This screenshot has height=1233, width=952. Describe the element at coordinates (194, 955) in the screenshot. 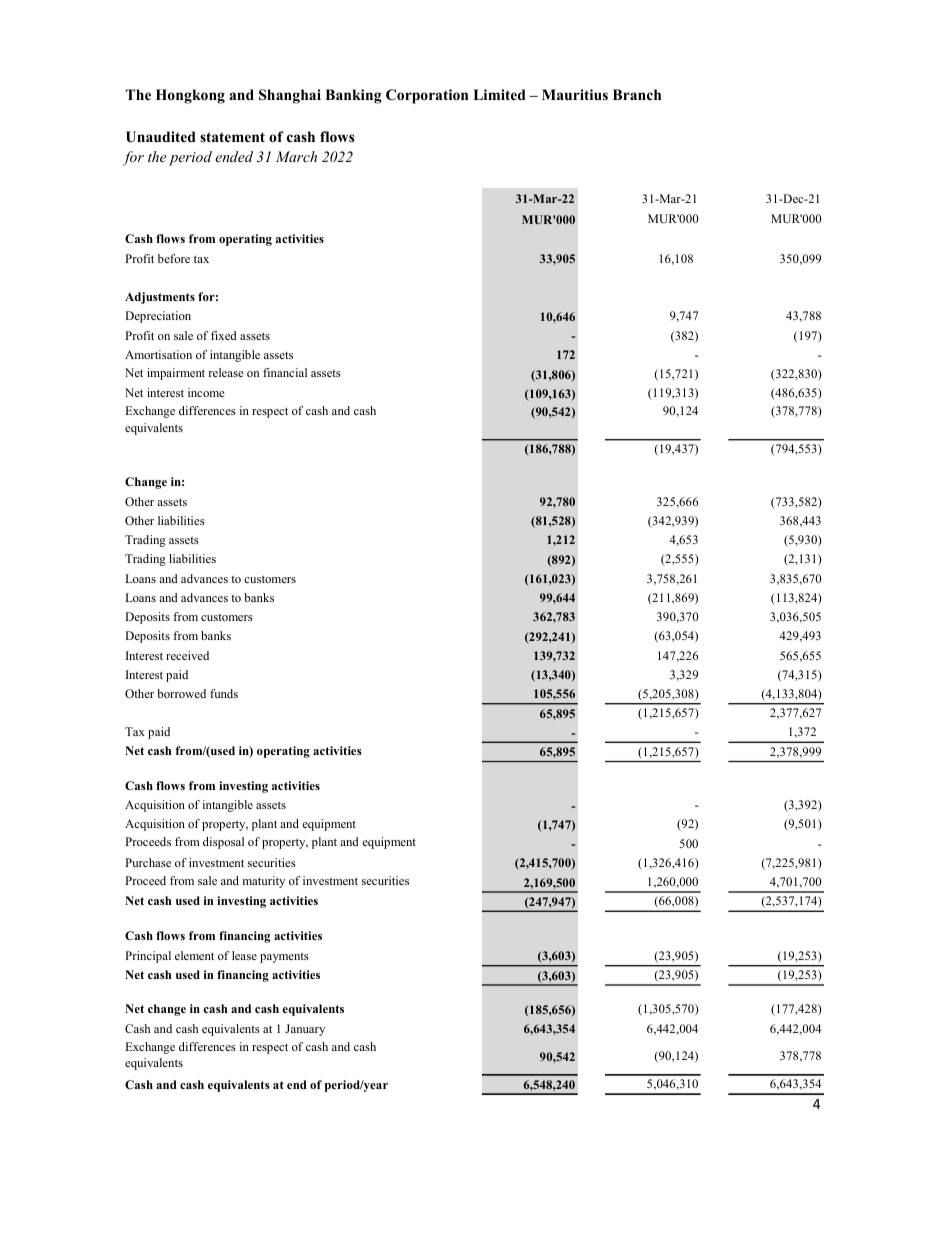

I see `element` at that location.
